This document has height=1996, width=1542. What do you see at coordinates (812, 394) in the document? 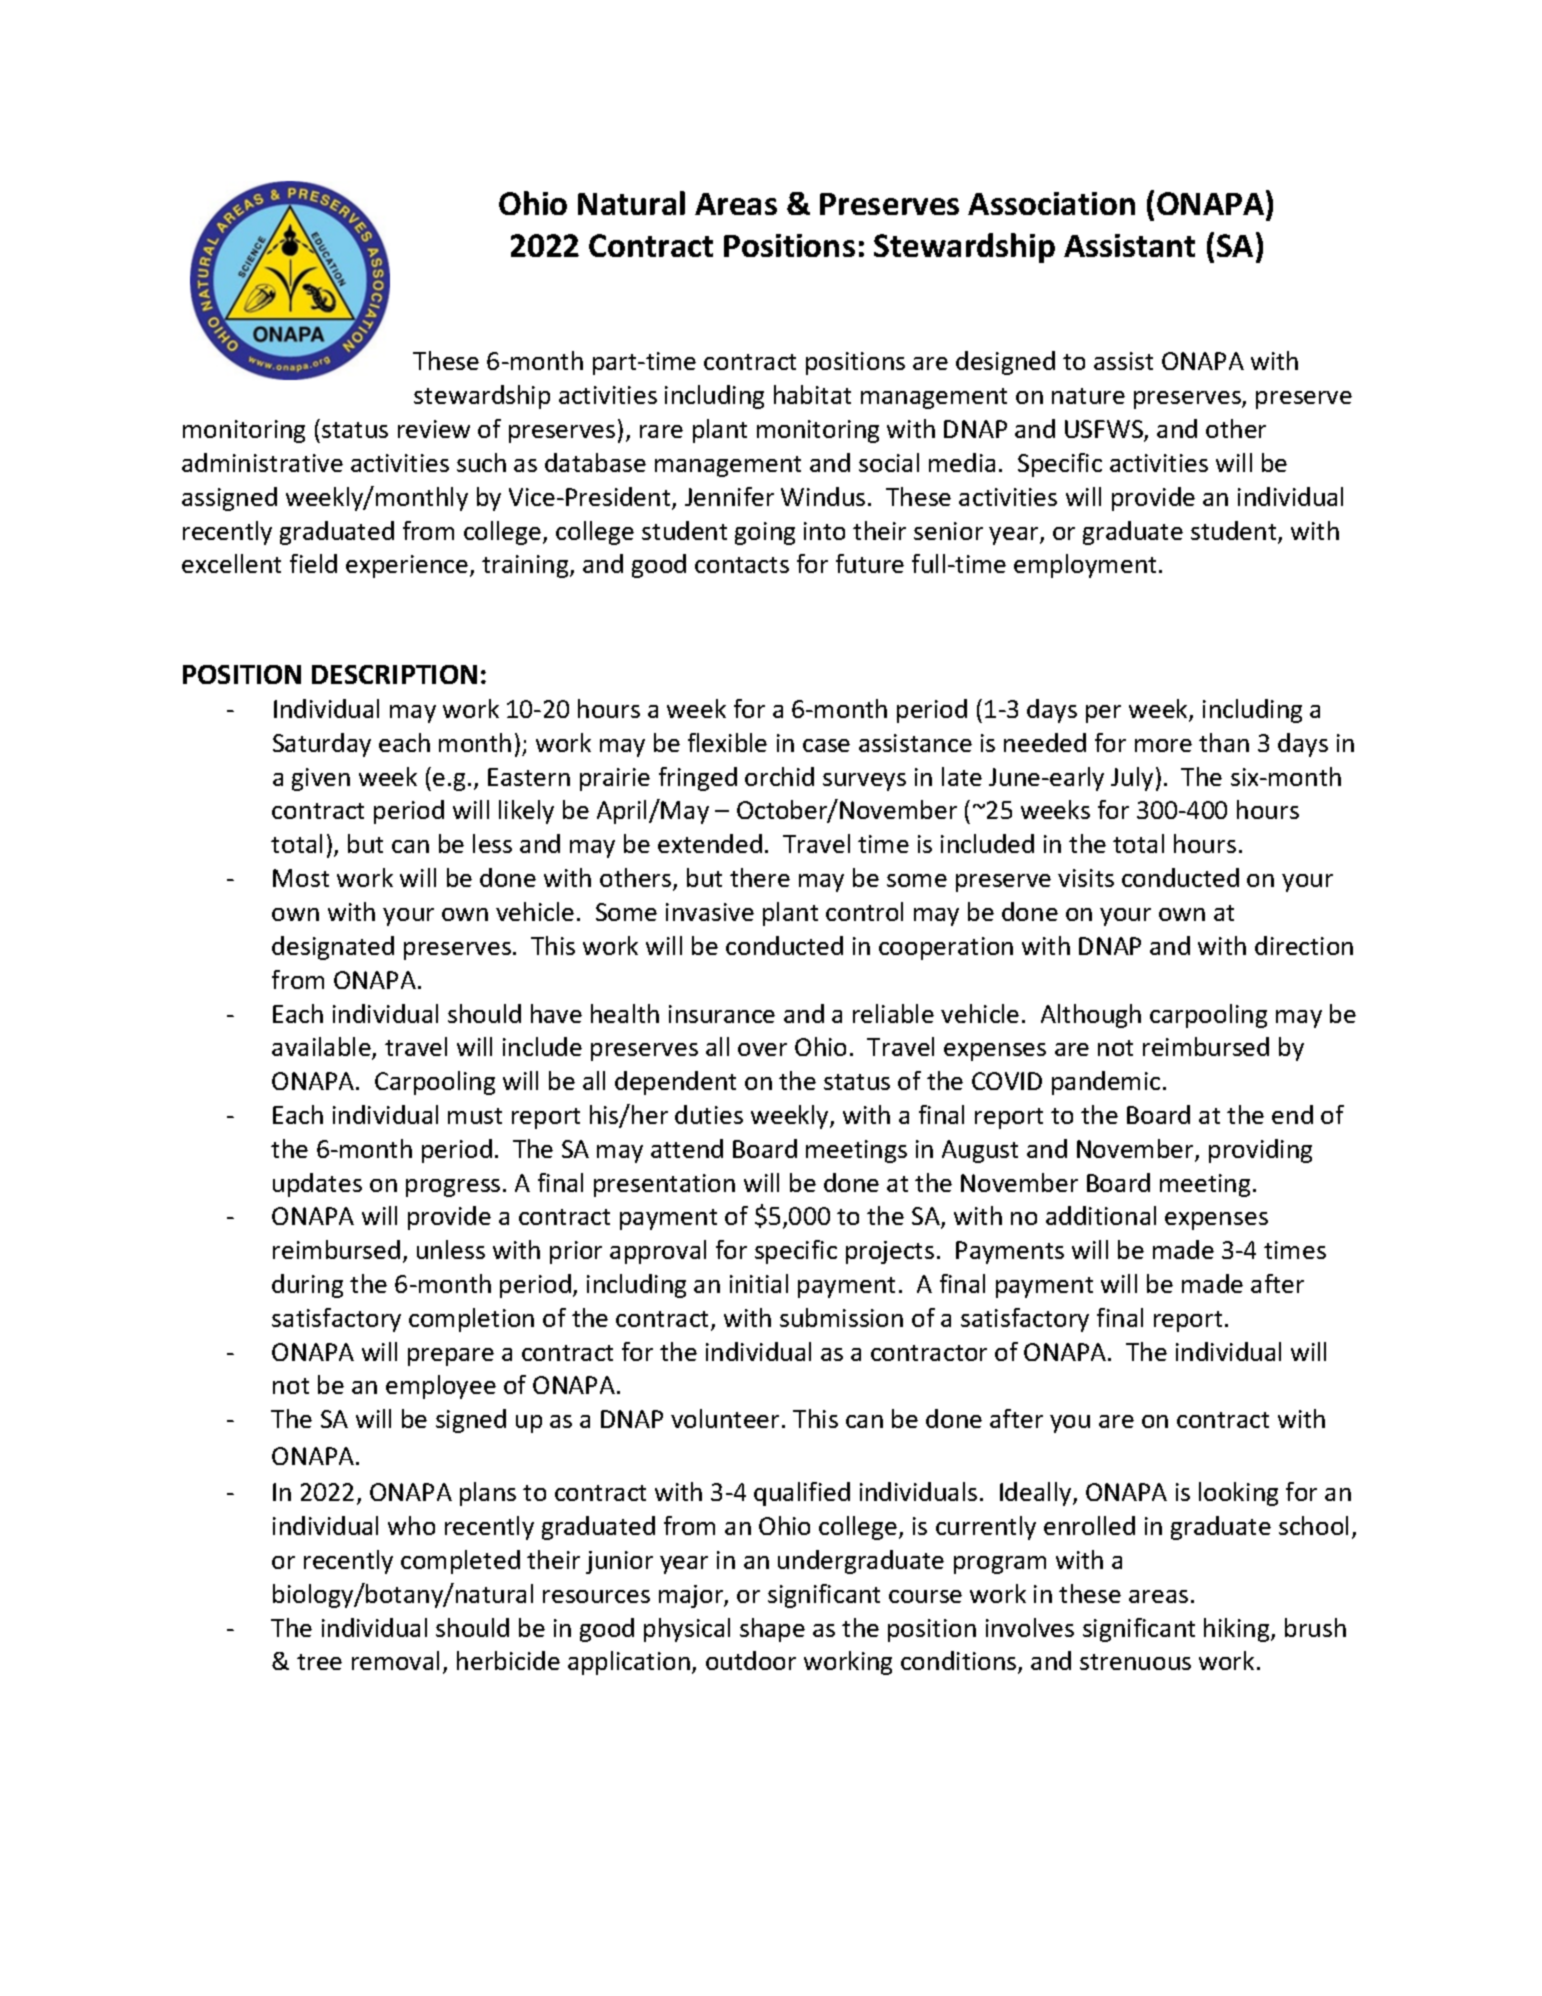
I see `habitat` at bounding box center [812, 394].
